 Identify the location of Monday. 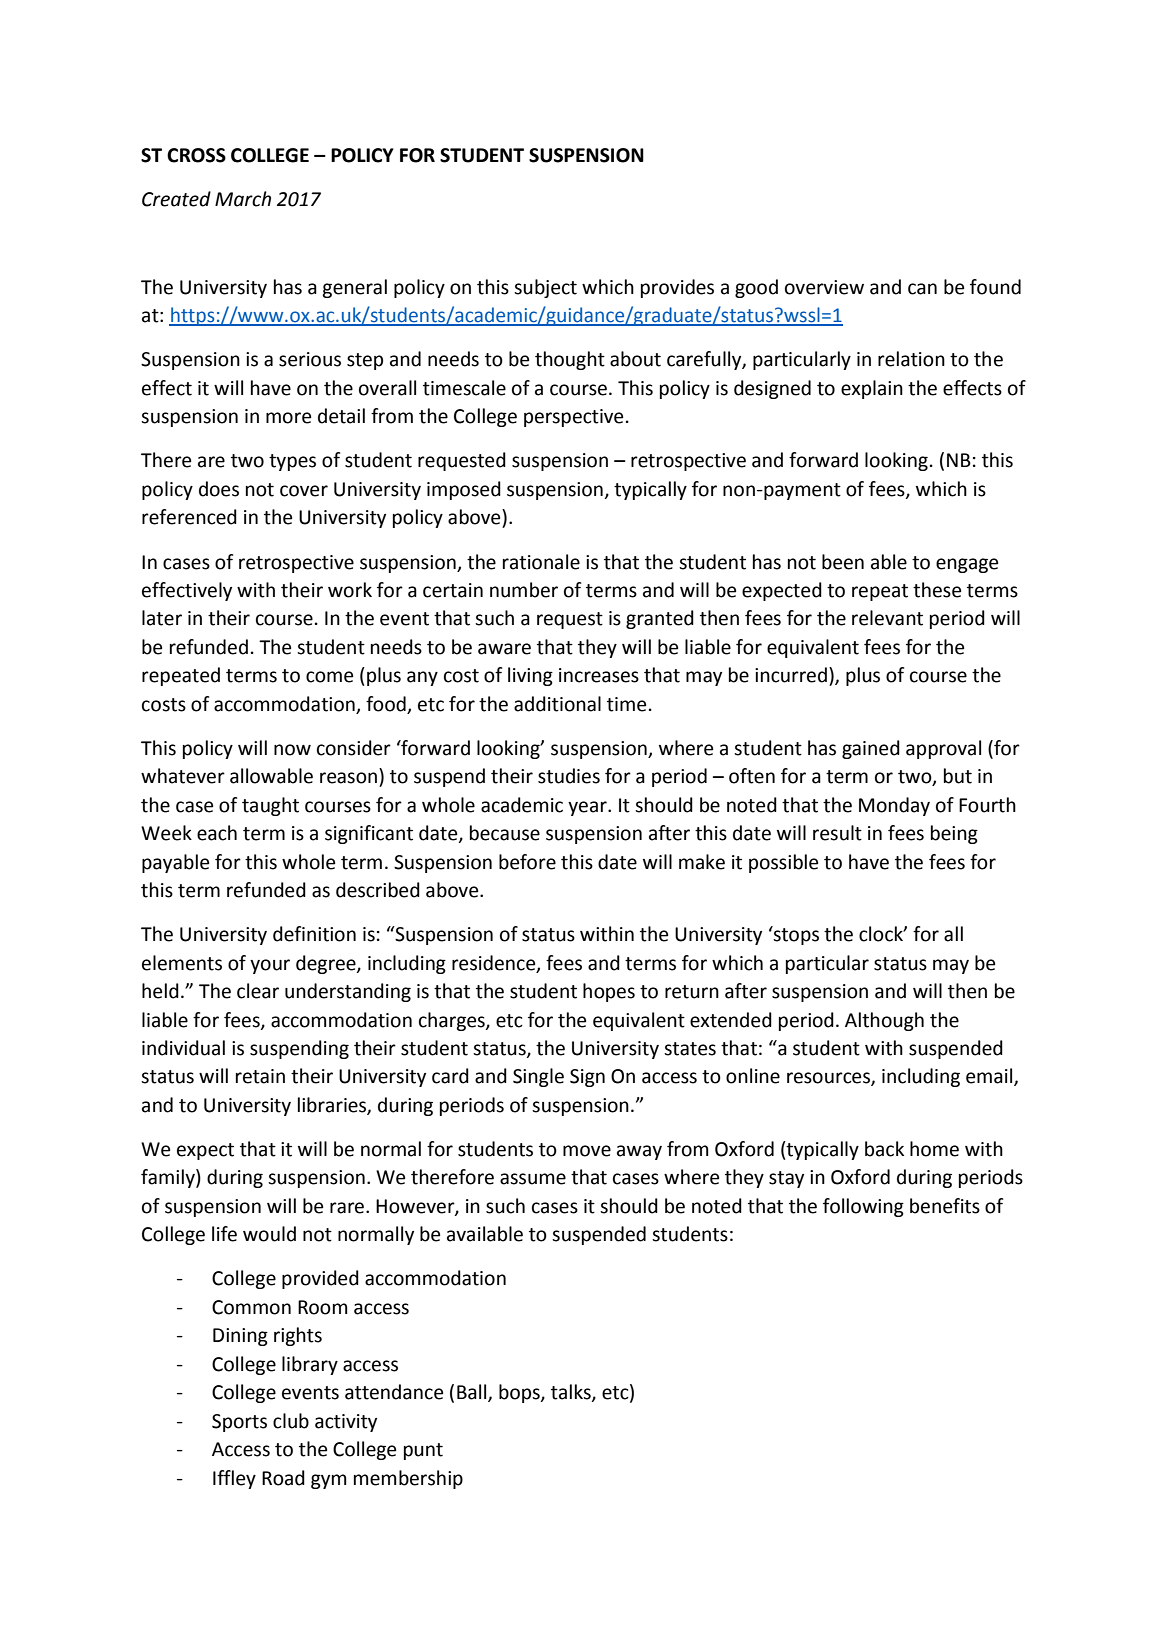
(894, 806).
